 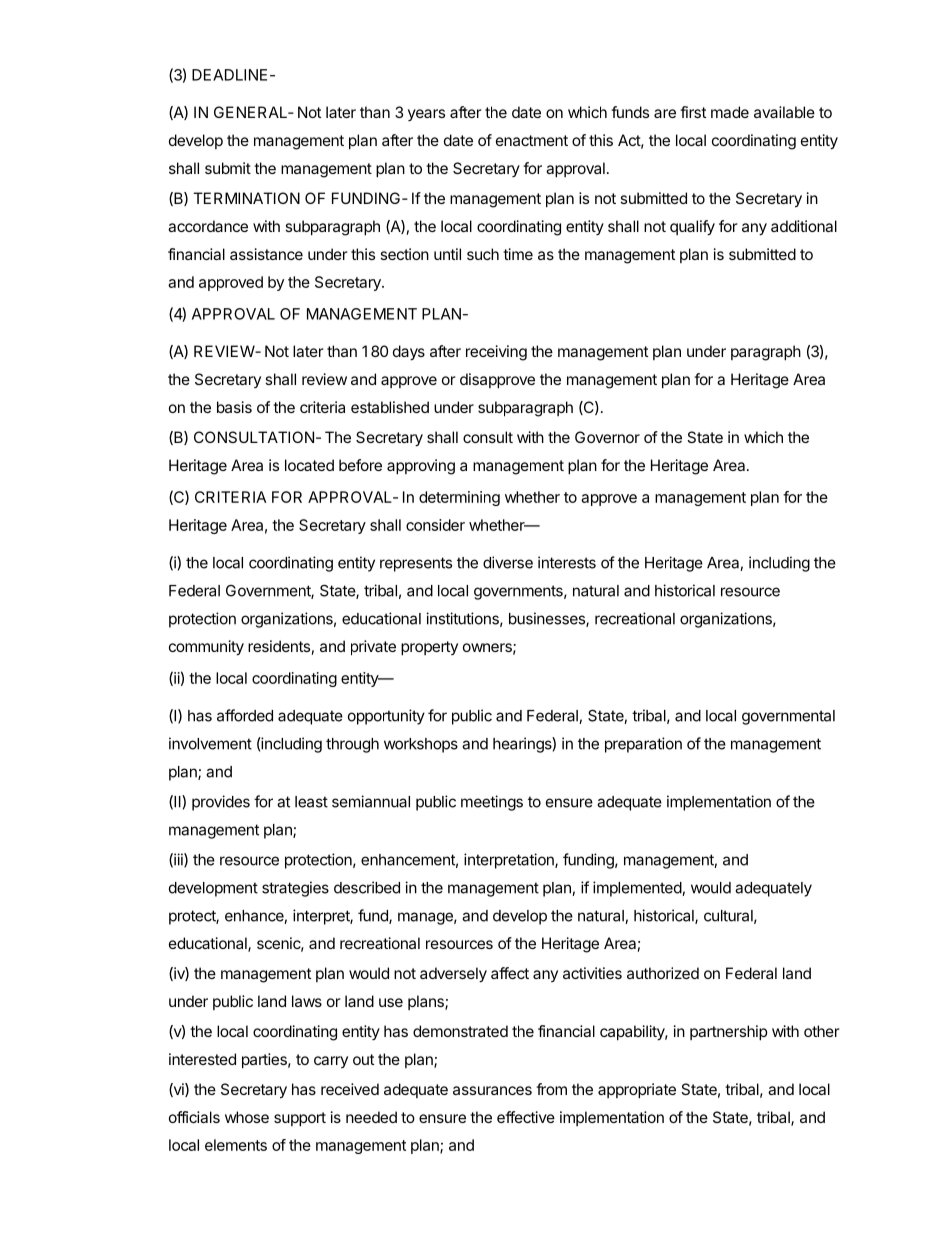 I want to click on TERMINATION, so click(x=246, y=198).
